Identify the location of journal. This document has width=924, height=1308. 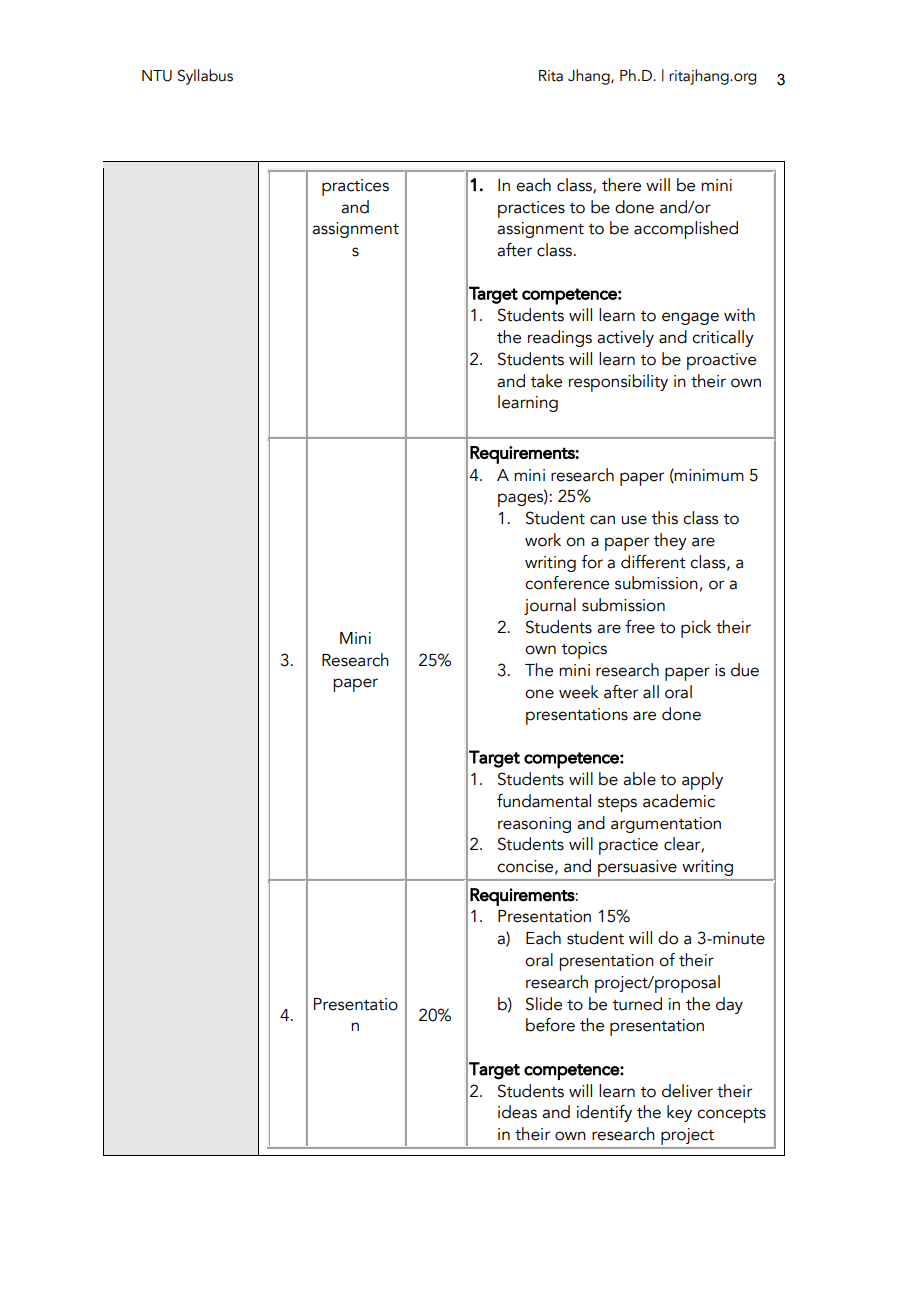
(550, 606).
